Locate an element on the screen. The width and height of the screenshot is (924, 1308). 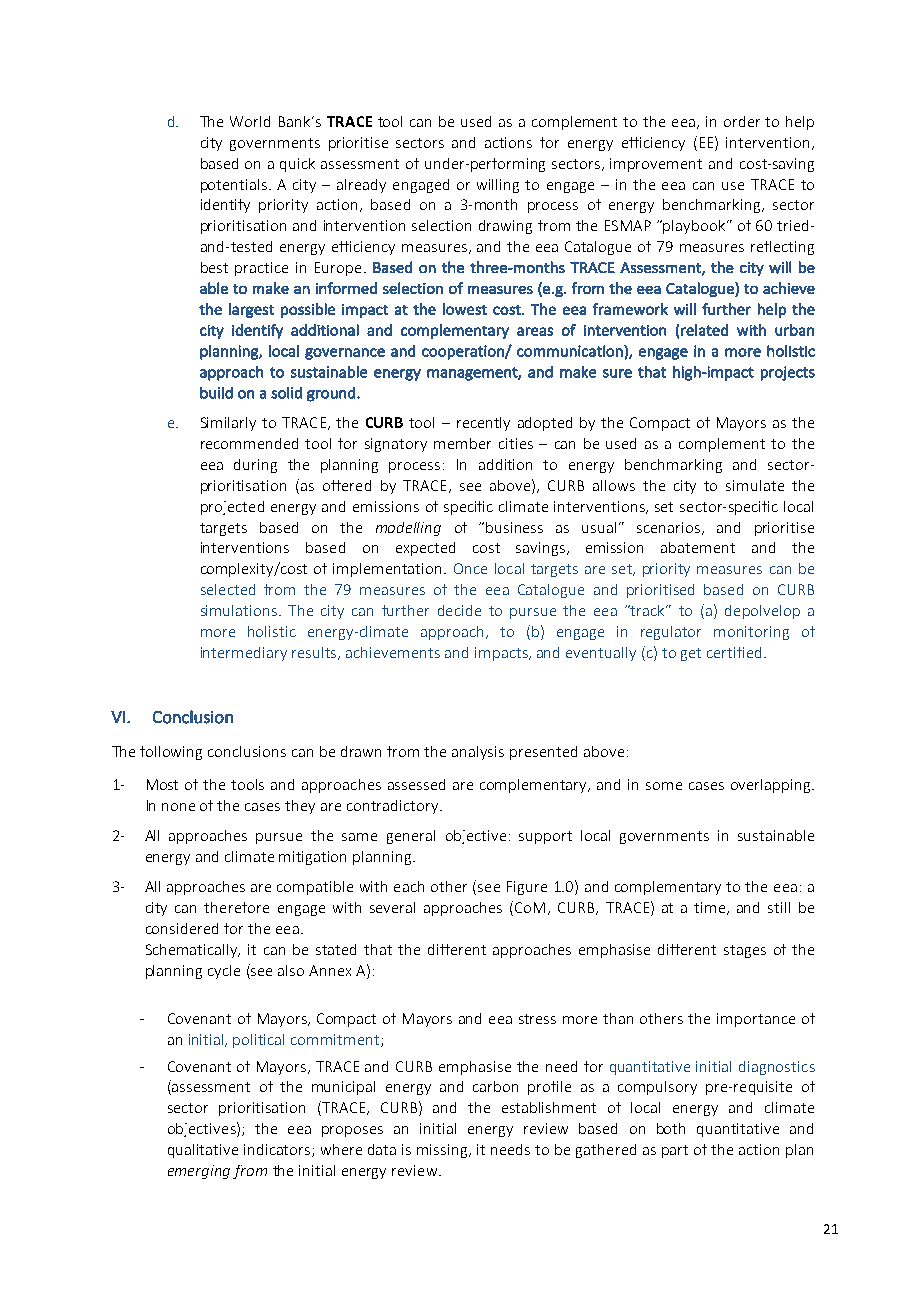
analysis is located at coordinates (478, 753).
